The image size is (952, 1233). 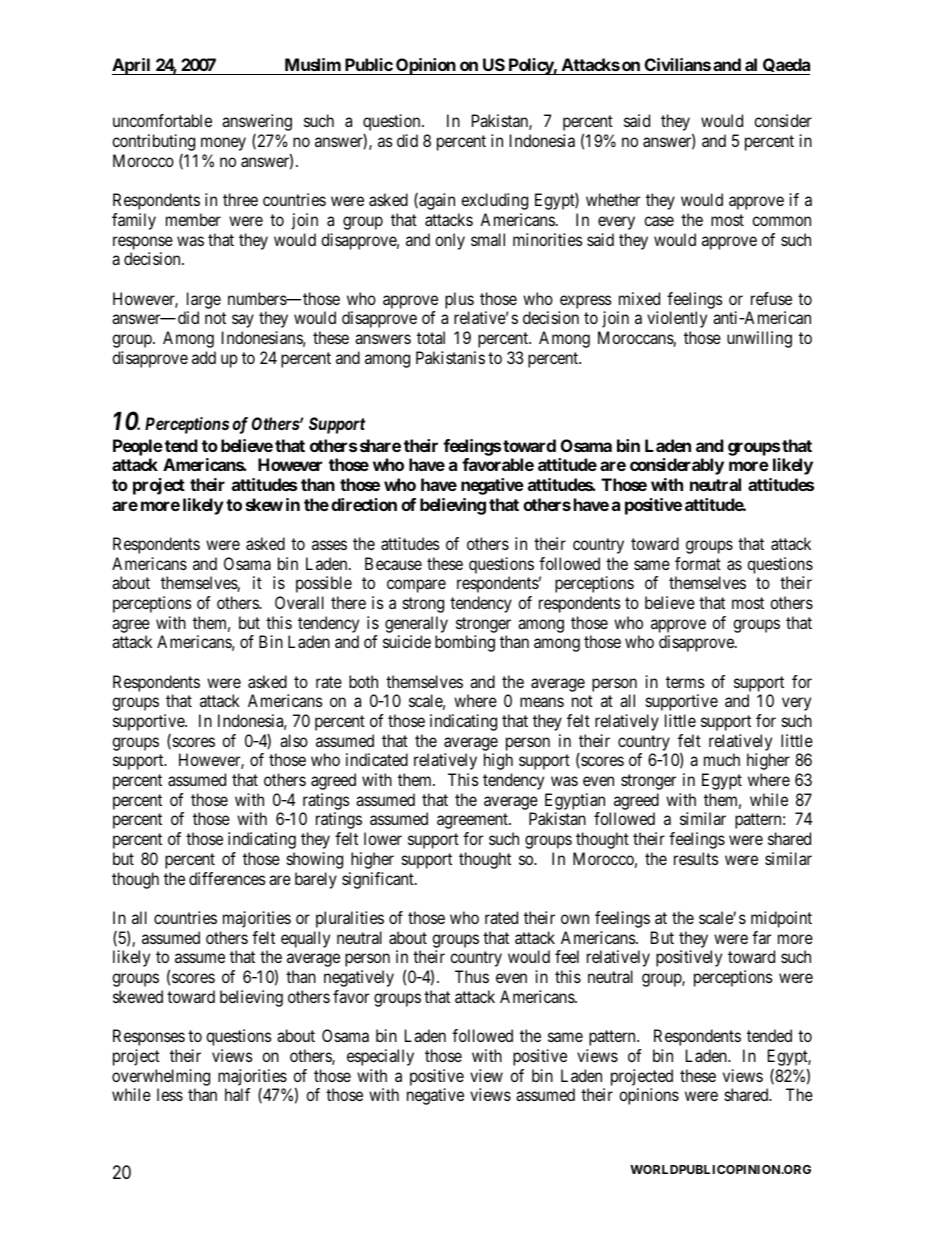 What do you see at coordinates (162, 120) in the document?
I see `uncomfortable` at bounding box center [162, 120].
